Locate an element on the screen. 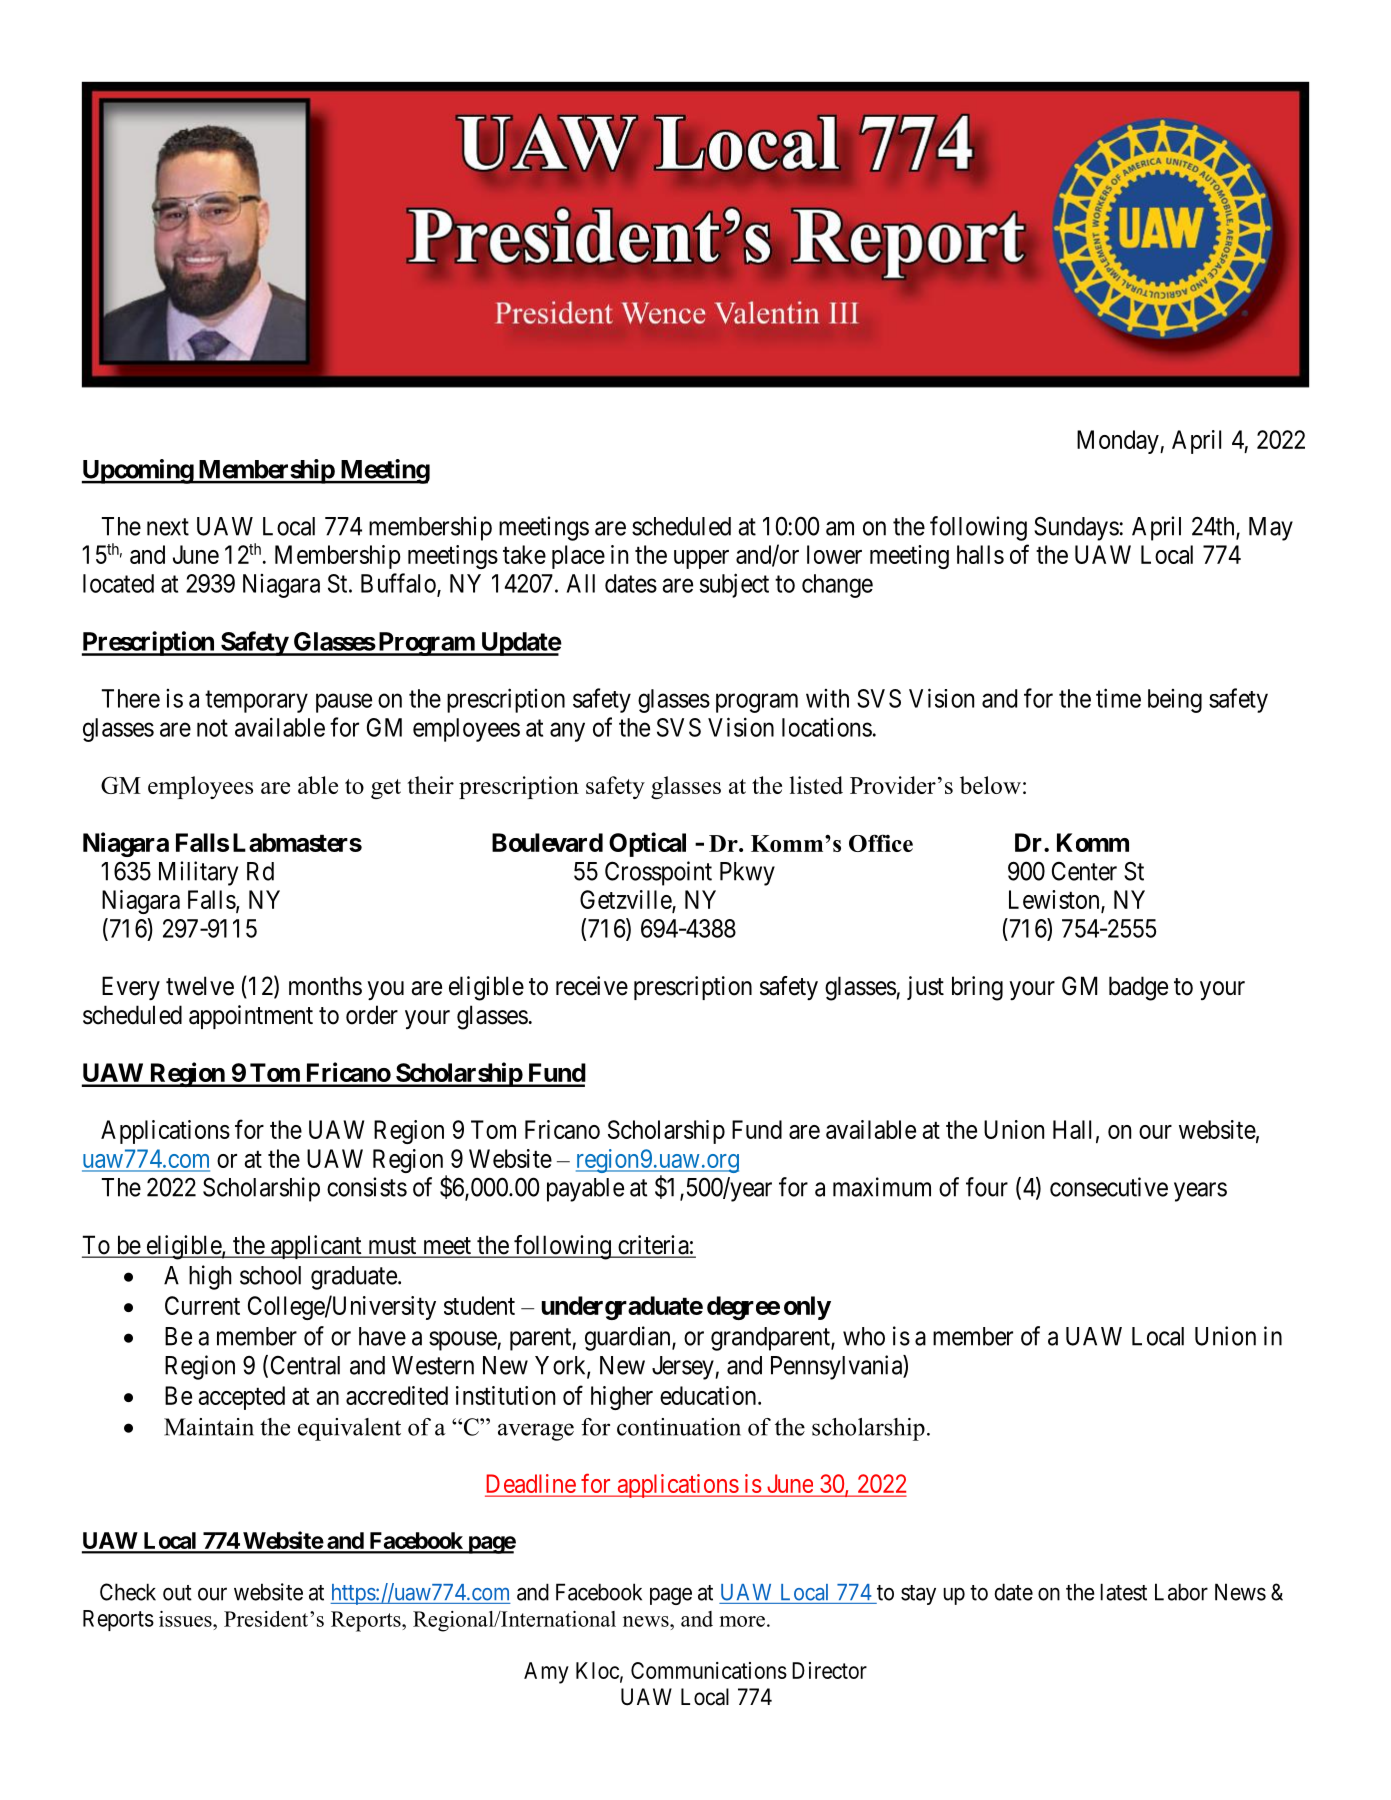 The height and width of the screenshot is (1800, 1391). next is located at coordinates (168, 527).
